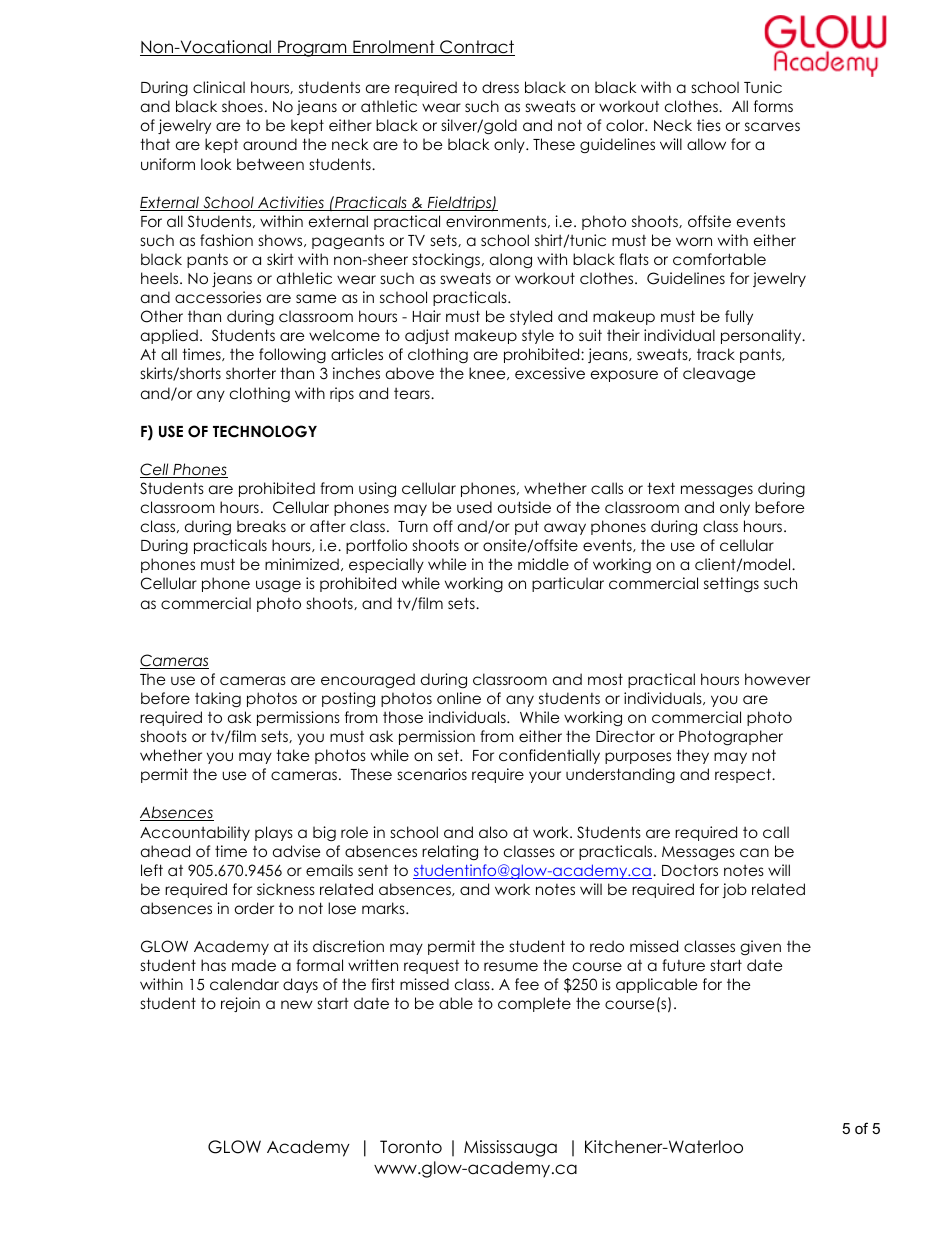  I want to click on dress, so click(500, 87).
